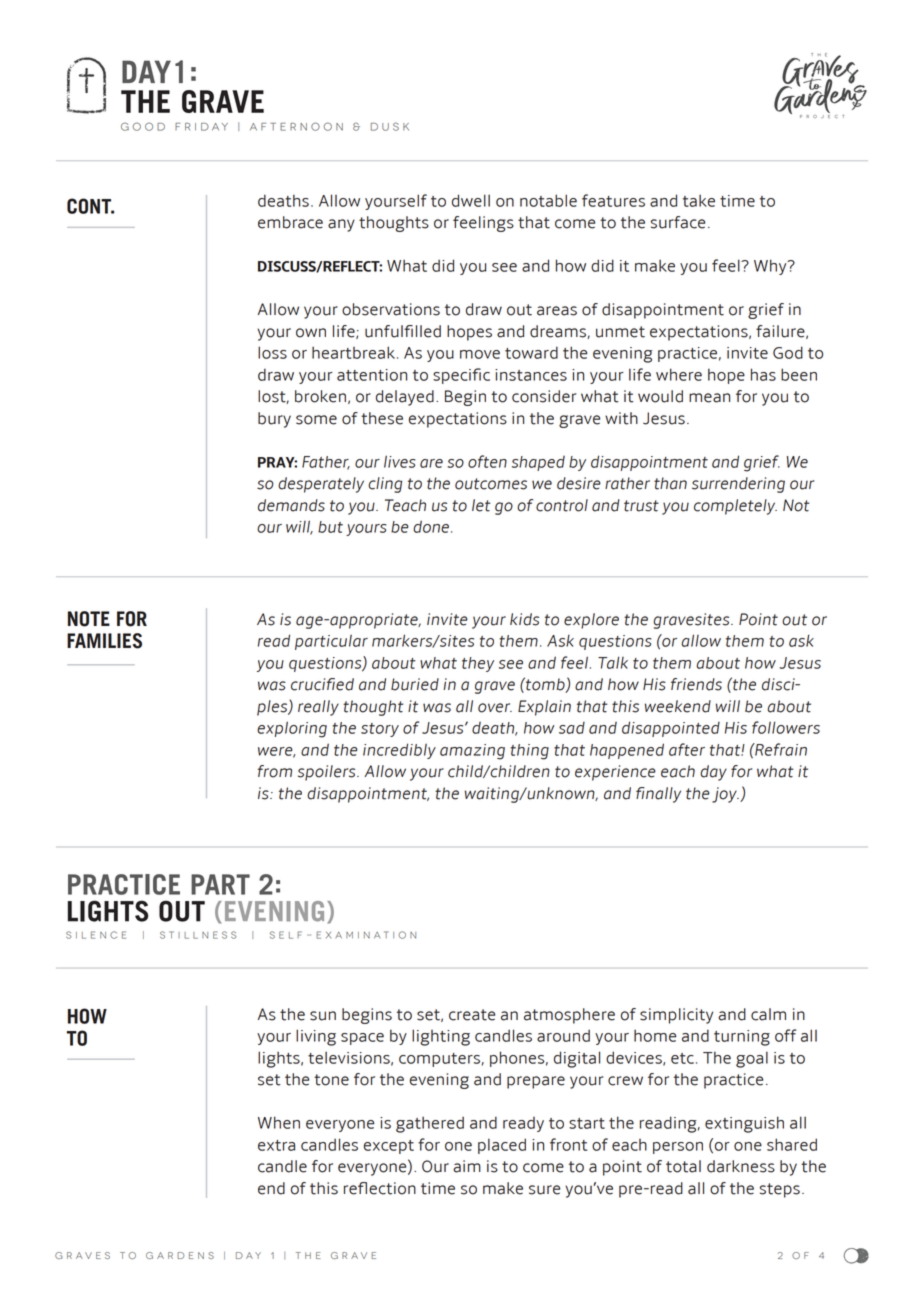 The image size is (924, 1308). Describe the element at coordinates (467, 1166) in the screenshot. I see `aim` at that location.
